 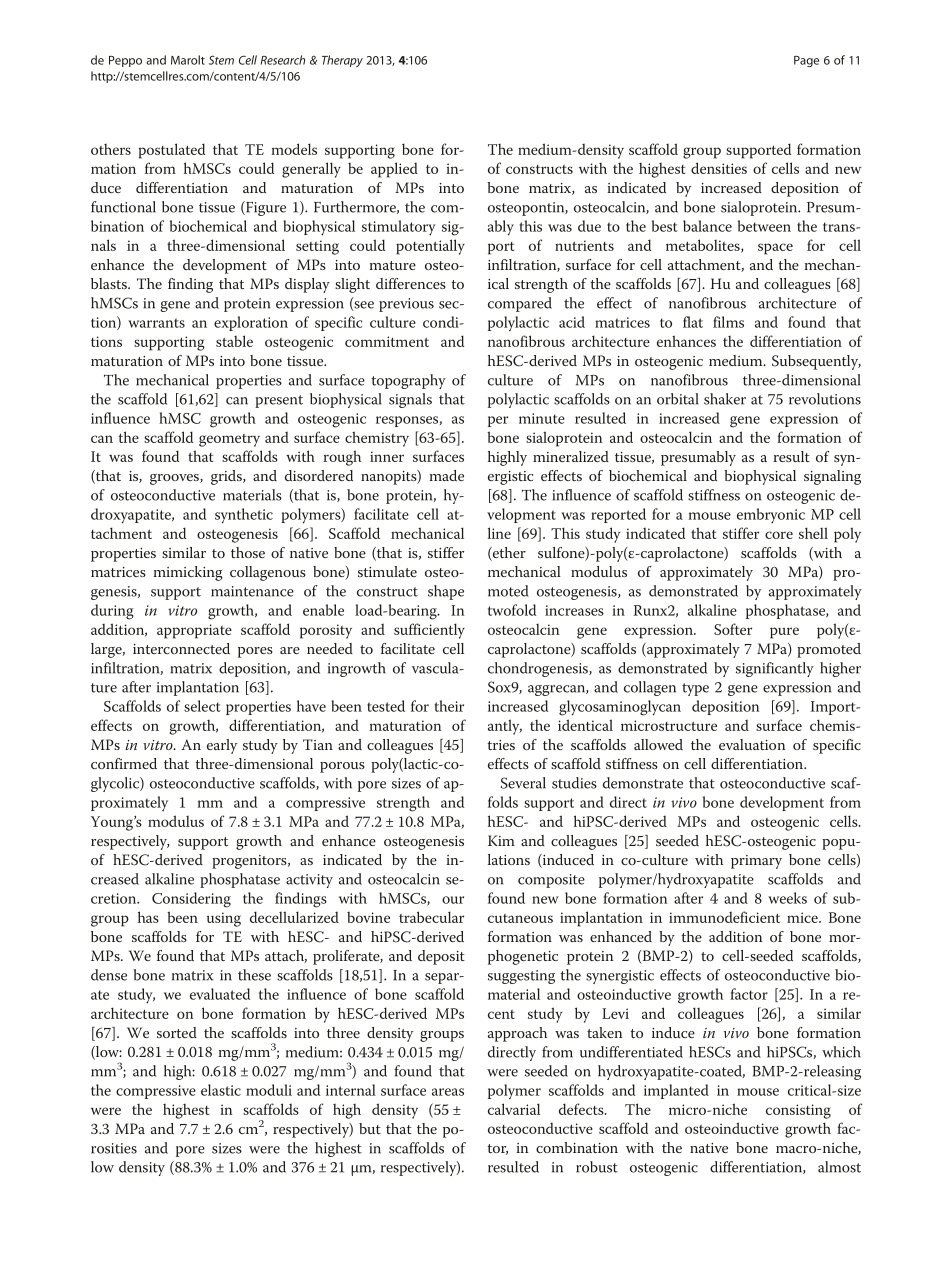 I want to click on Page, so click(x=806, y=61).
